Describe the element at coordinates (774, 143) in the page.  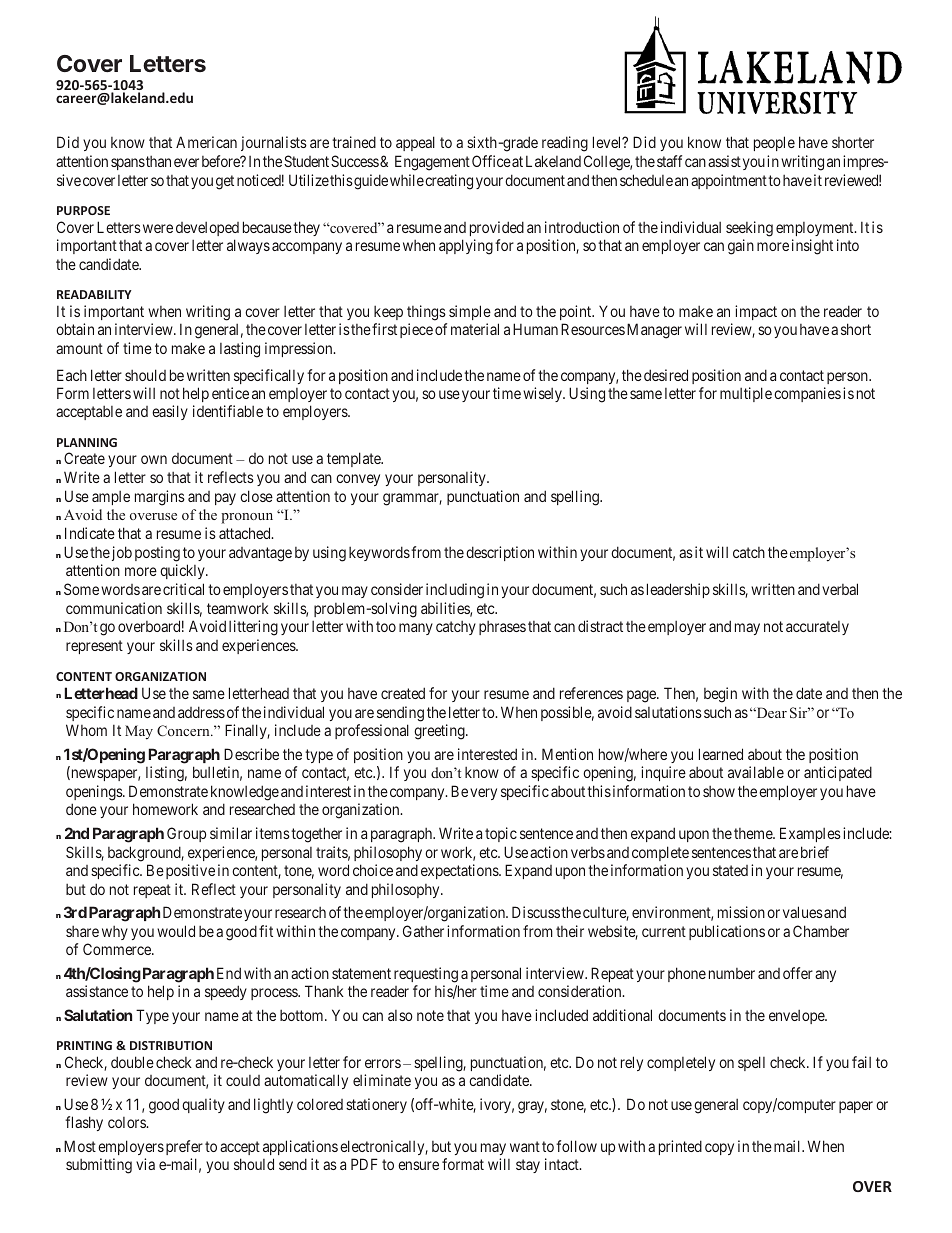
I see `people` at that location.
